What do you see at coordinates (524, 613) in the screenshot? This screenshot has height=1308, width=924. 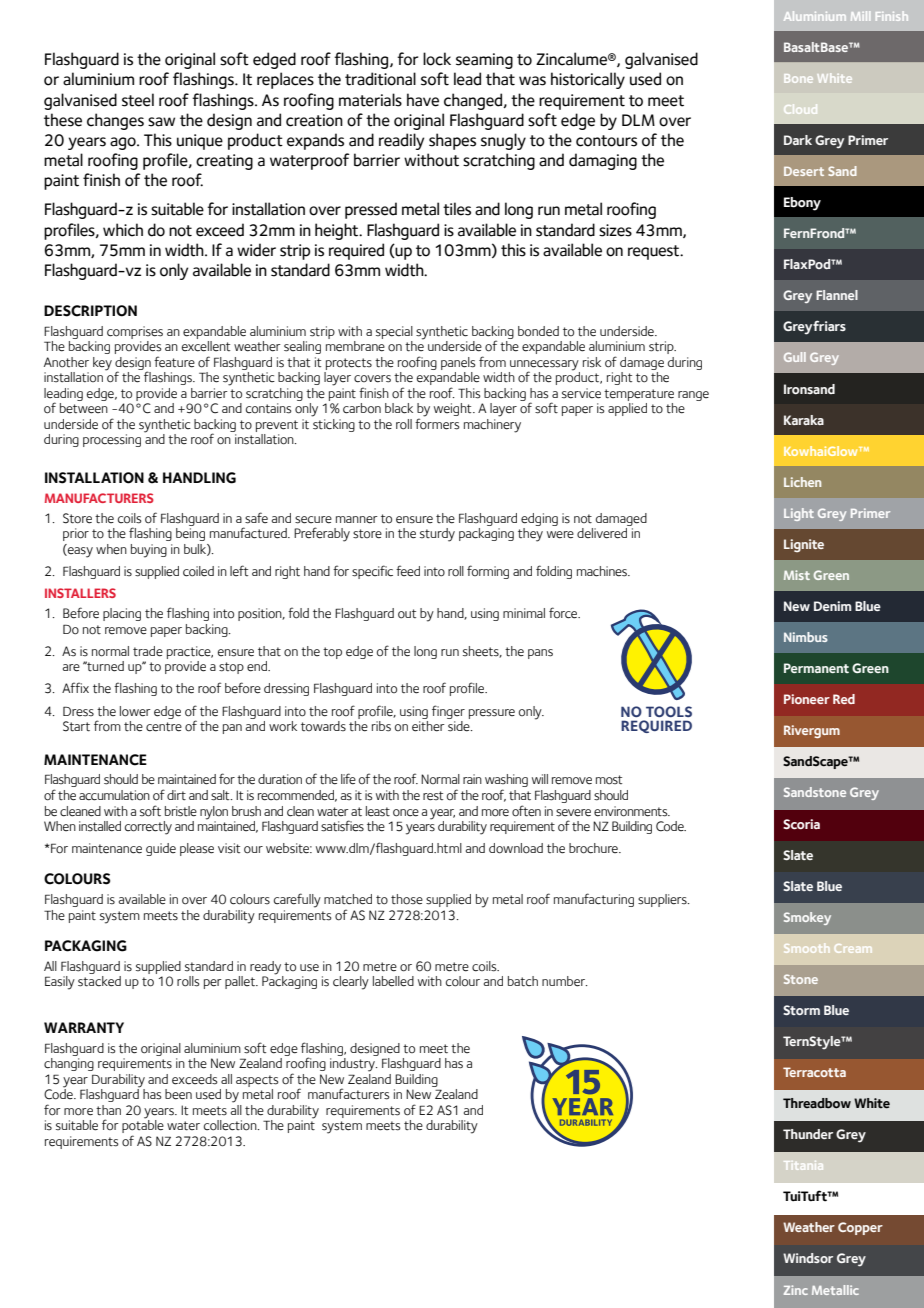 I see `minimal` at bounding box center [524, 613].
